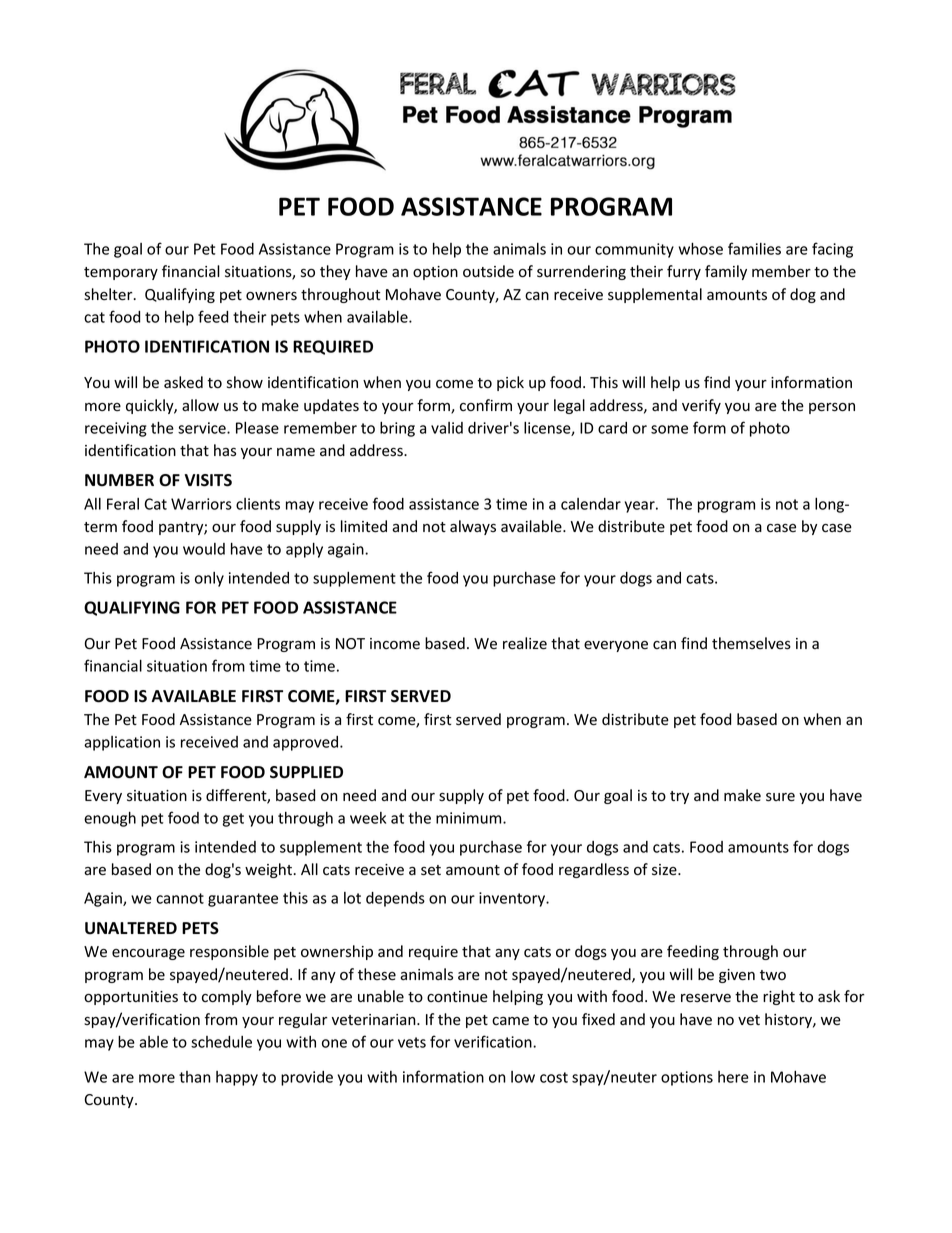 The height and width of the document is (1233, 952). I want to click on would, so click(204, 549).
